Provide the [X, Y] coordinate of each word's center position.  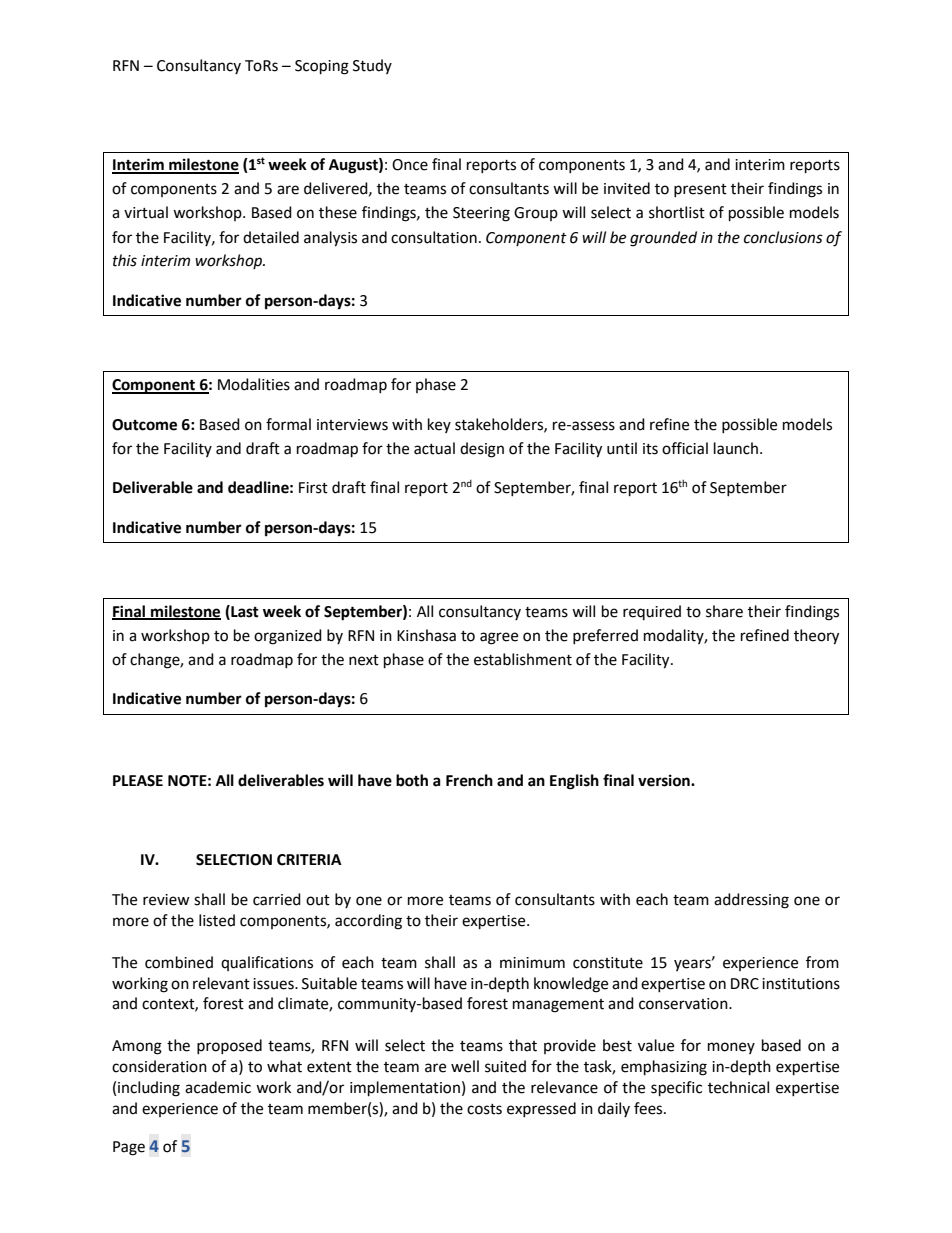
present [700, 190]
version [665, 780]
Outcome [144, 425]
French [469, 780]
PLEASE [138, 781]
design [482, 450]
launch [736, 448]
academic [218, 1087]
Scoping [322, 67]
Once [410, 165]
